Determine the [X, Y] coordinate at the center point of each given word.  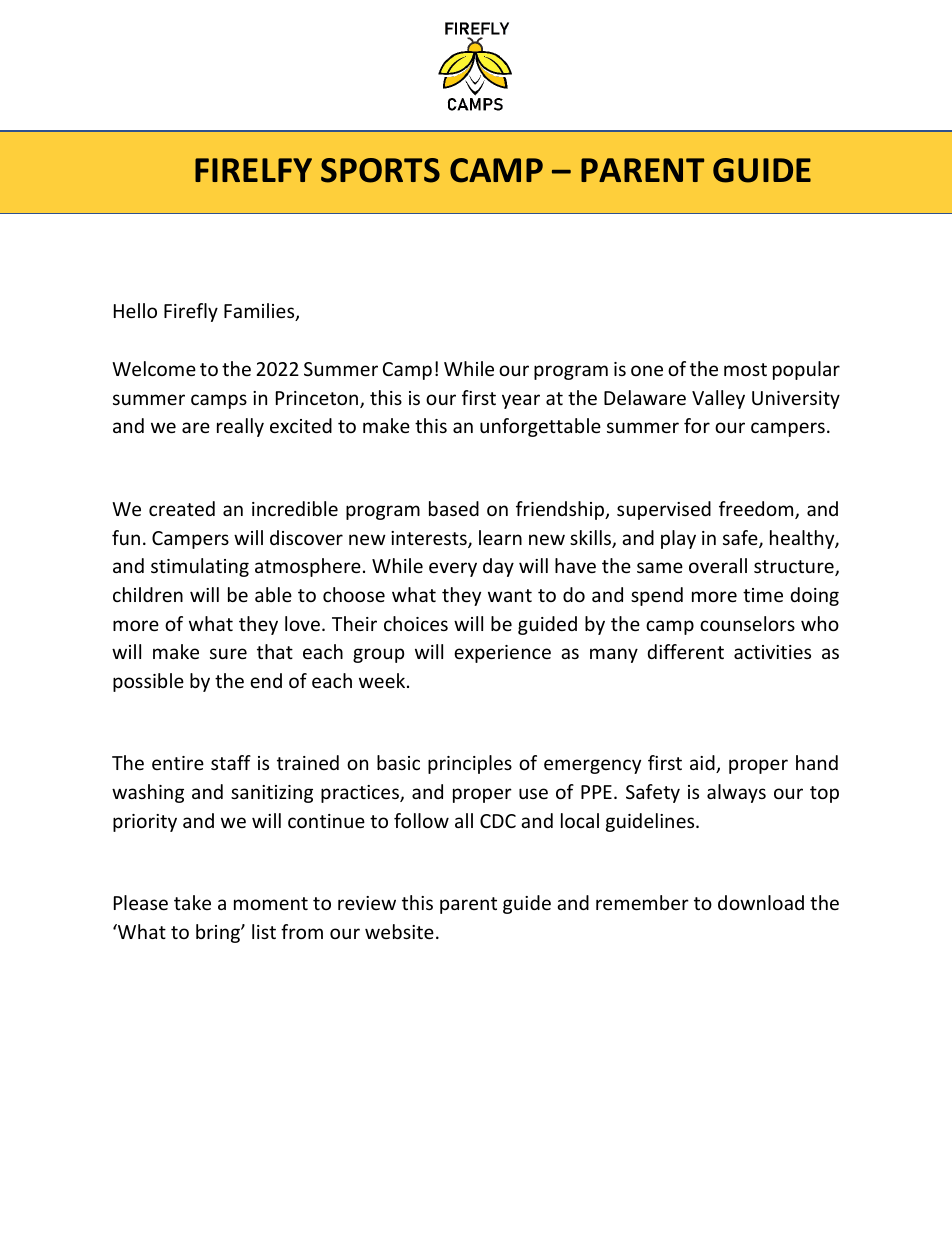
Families [260, 312]
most [745, 369]
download [761, 902]
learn [500, 537]
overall [718, 565]
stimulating [200, 567]
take [192, 902]
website [399, 931]
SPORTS [380, 170]
